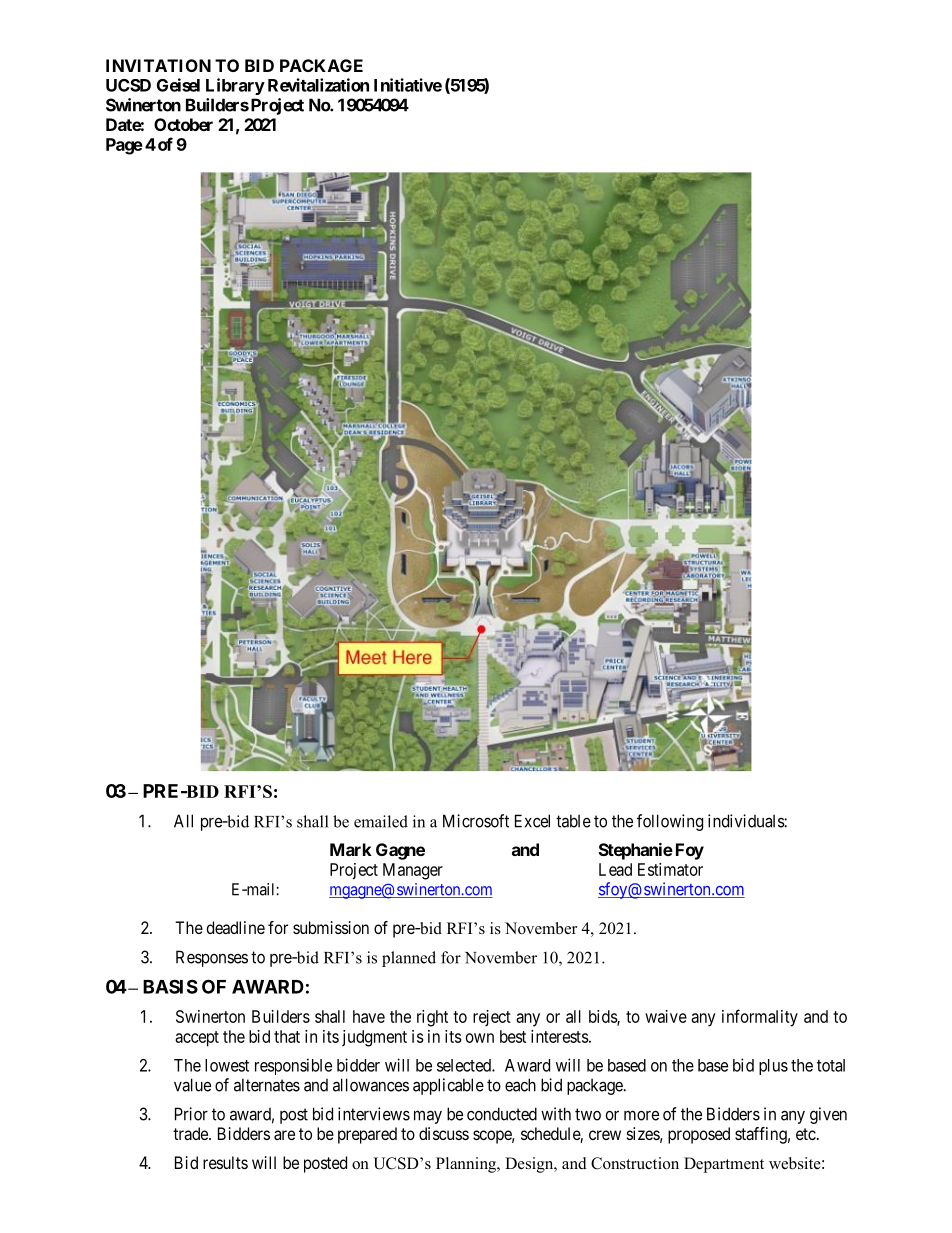  Describe the element at coordinates (670, 822) in the page. I see `following` at that location.
